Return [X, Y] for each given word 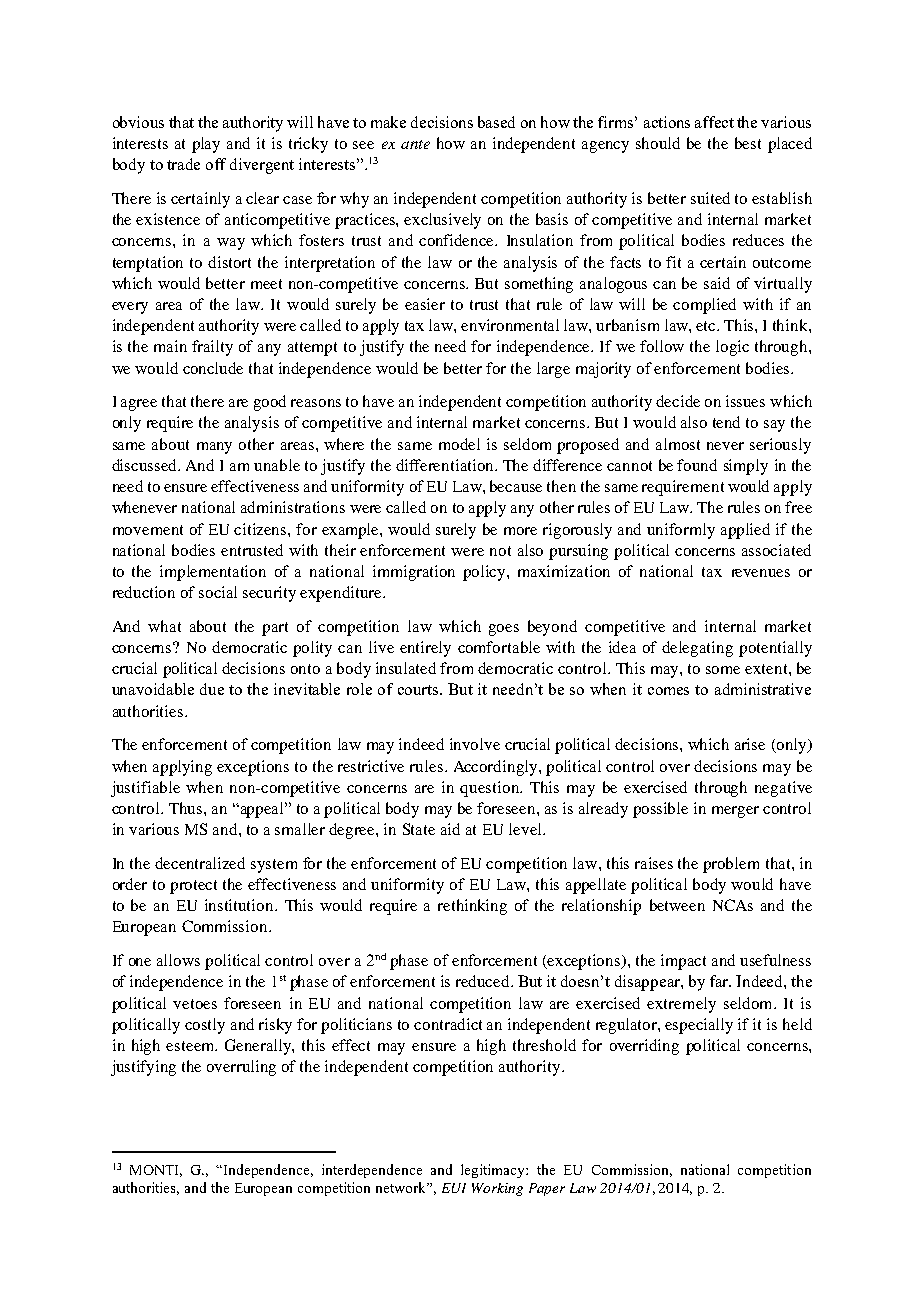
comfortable [499, 647]
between [677, 905]
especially [699, 1026]
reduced [484, 981]
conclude [213, 368]
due [212, 689]
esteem [191, 1046]
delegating [697, 649]
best [748, 143]
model [459, 444]
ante [415, 144]
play [206, 145]
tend [726, 422]
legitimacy [494, 1171]
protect [193, 887]
